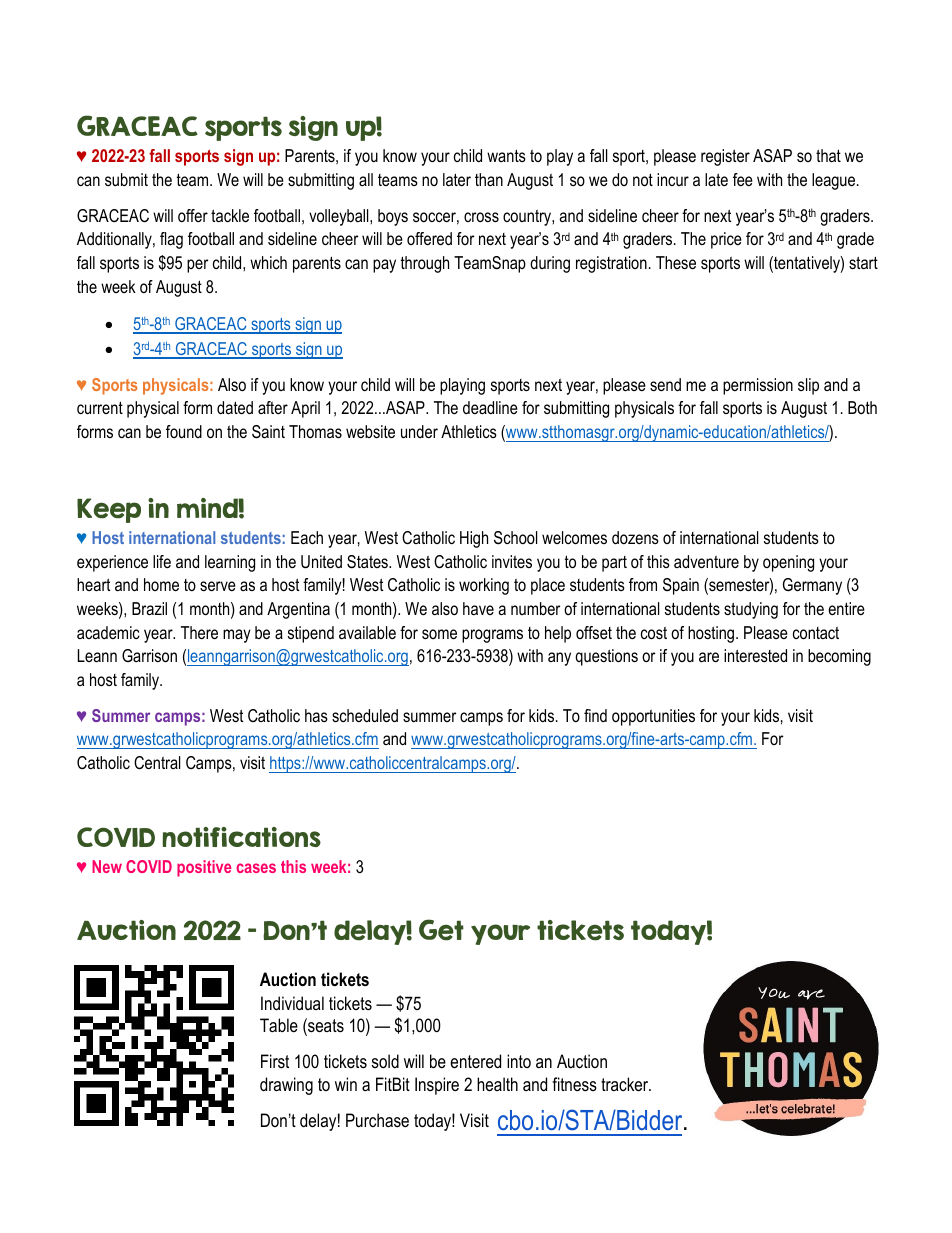 The width and height of the page is (952, 1233). I want to click on tracker, so click(626, 1084).
